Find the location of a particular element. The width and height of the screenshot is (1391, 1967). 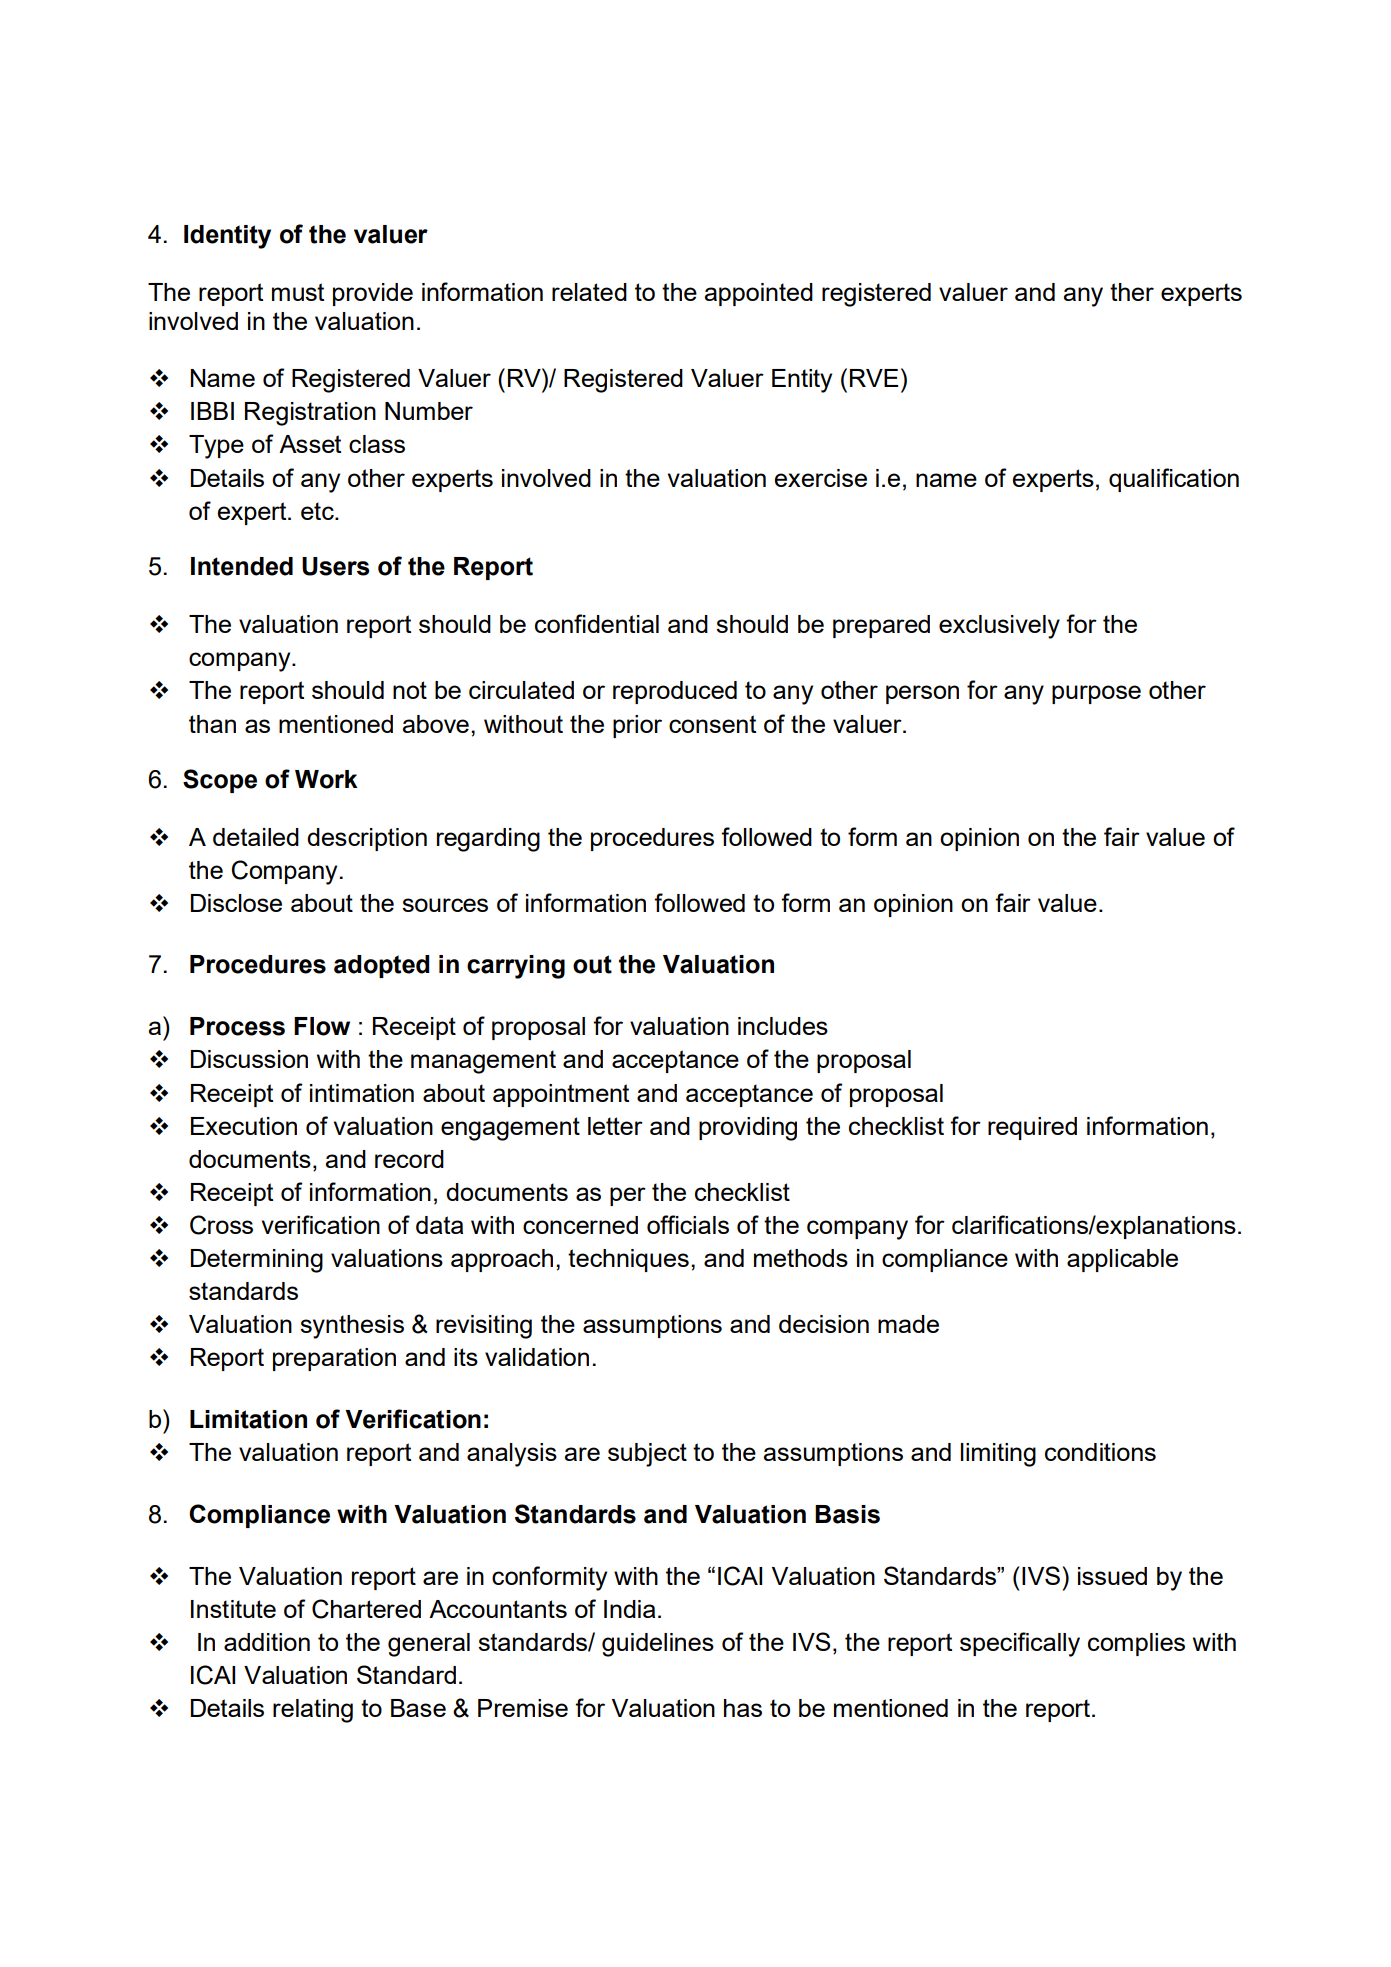

qualification is located at coordinates (1174, 480).
